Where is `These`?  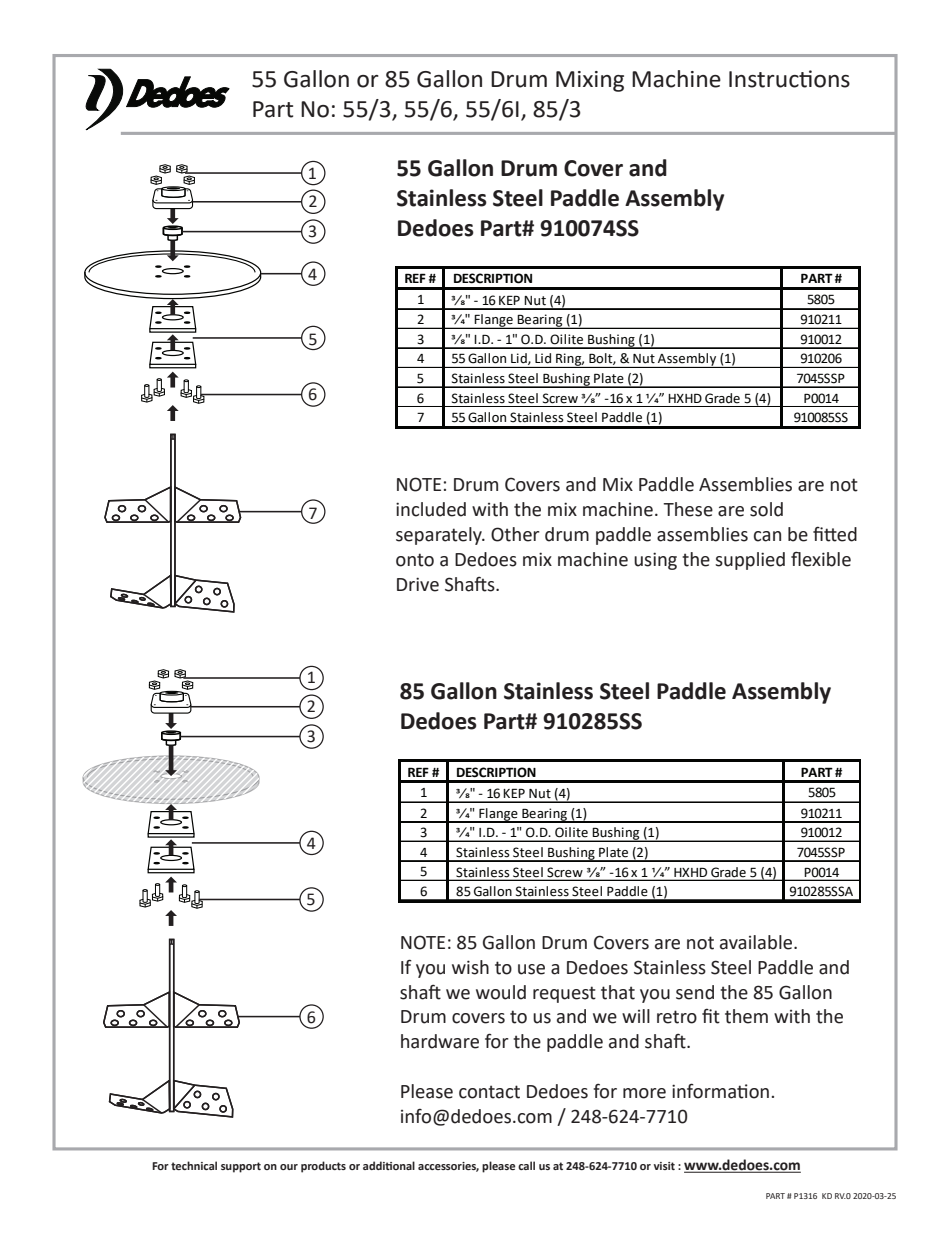 These is located at coordinates (688, 509).
